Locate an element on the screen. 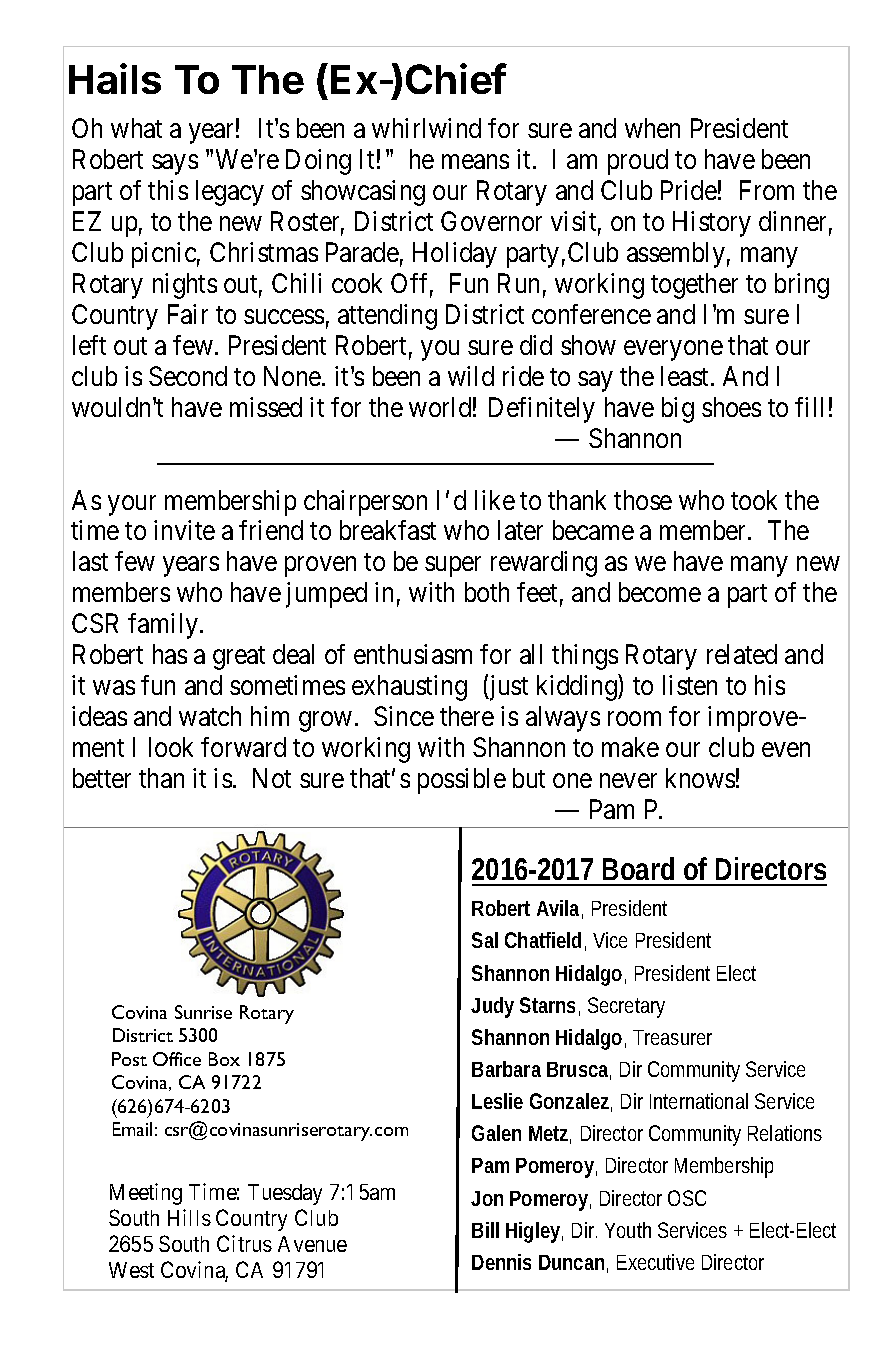  related is located at coordinates (742, 654).
